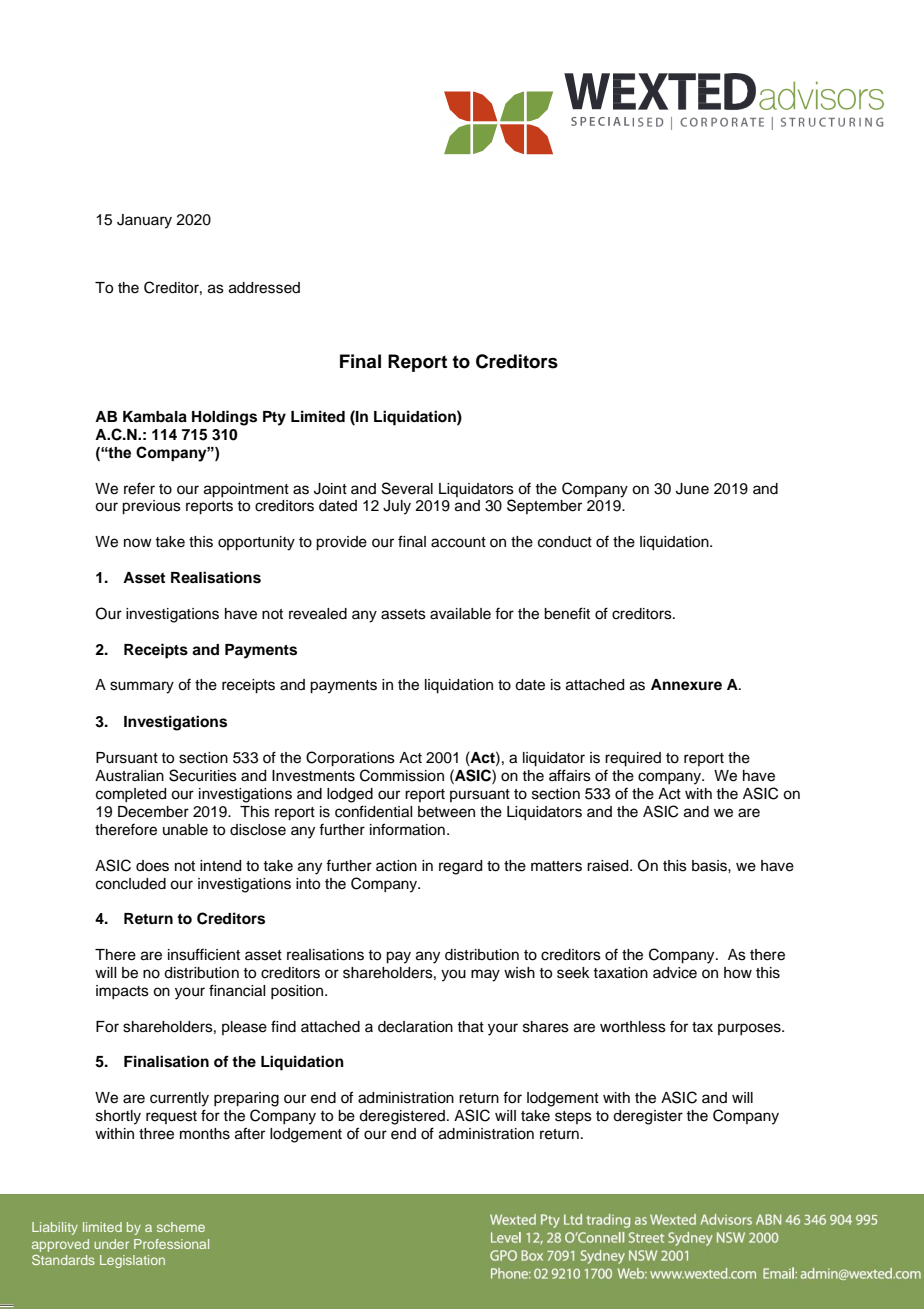 Image resolution: width=924 pixels, height=1309 pixels. What do you see at coordinates (152, 866) in the screenshot?
I see `does` at bounding box center [152, 866].
